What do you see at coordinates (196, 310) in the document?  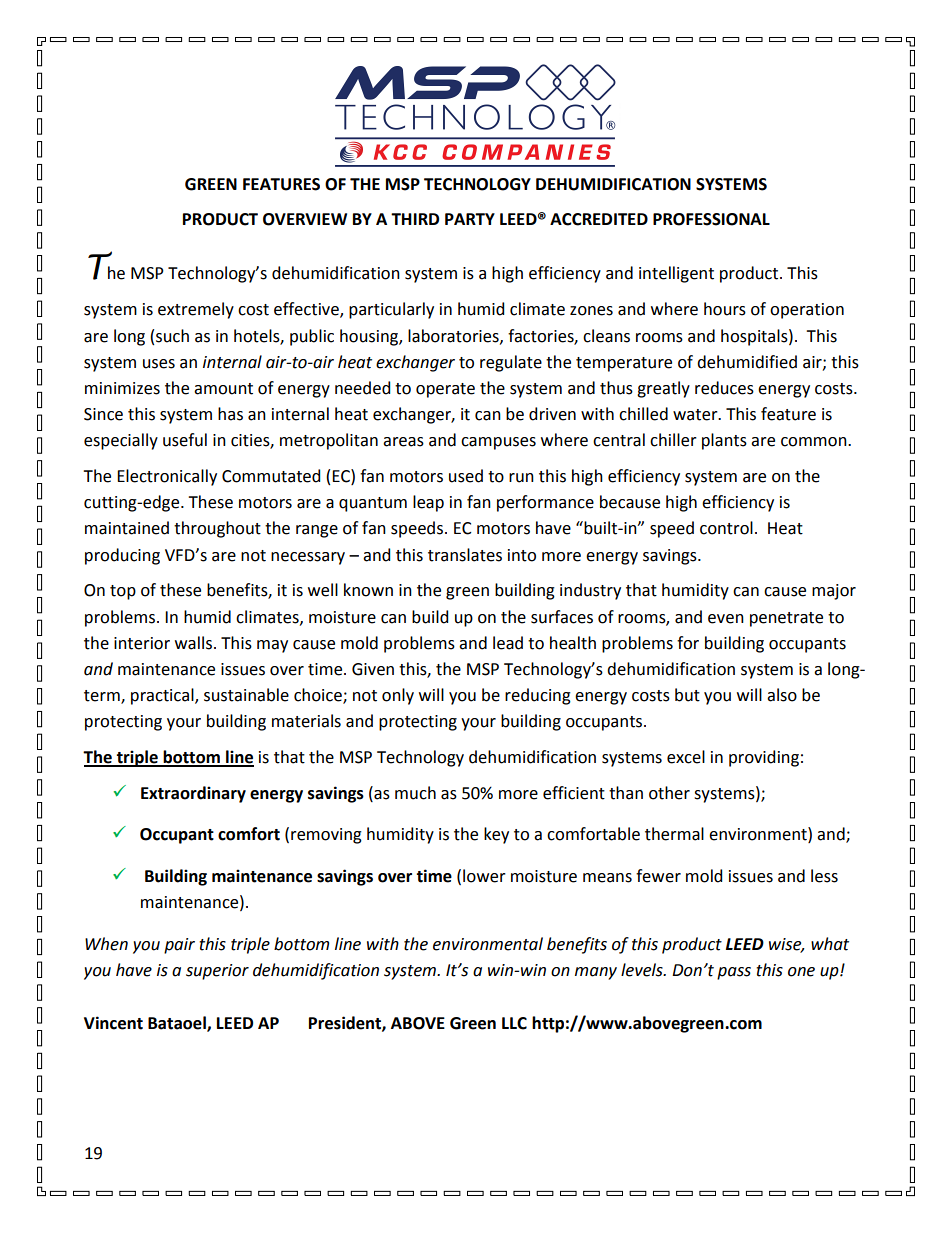 I see `extremely` at bounding box center [196, 310].
